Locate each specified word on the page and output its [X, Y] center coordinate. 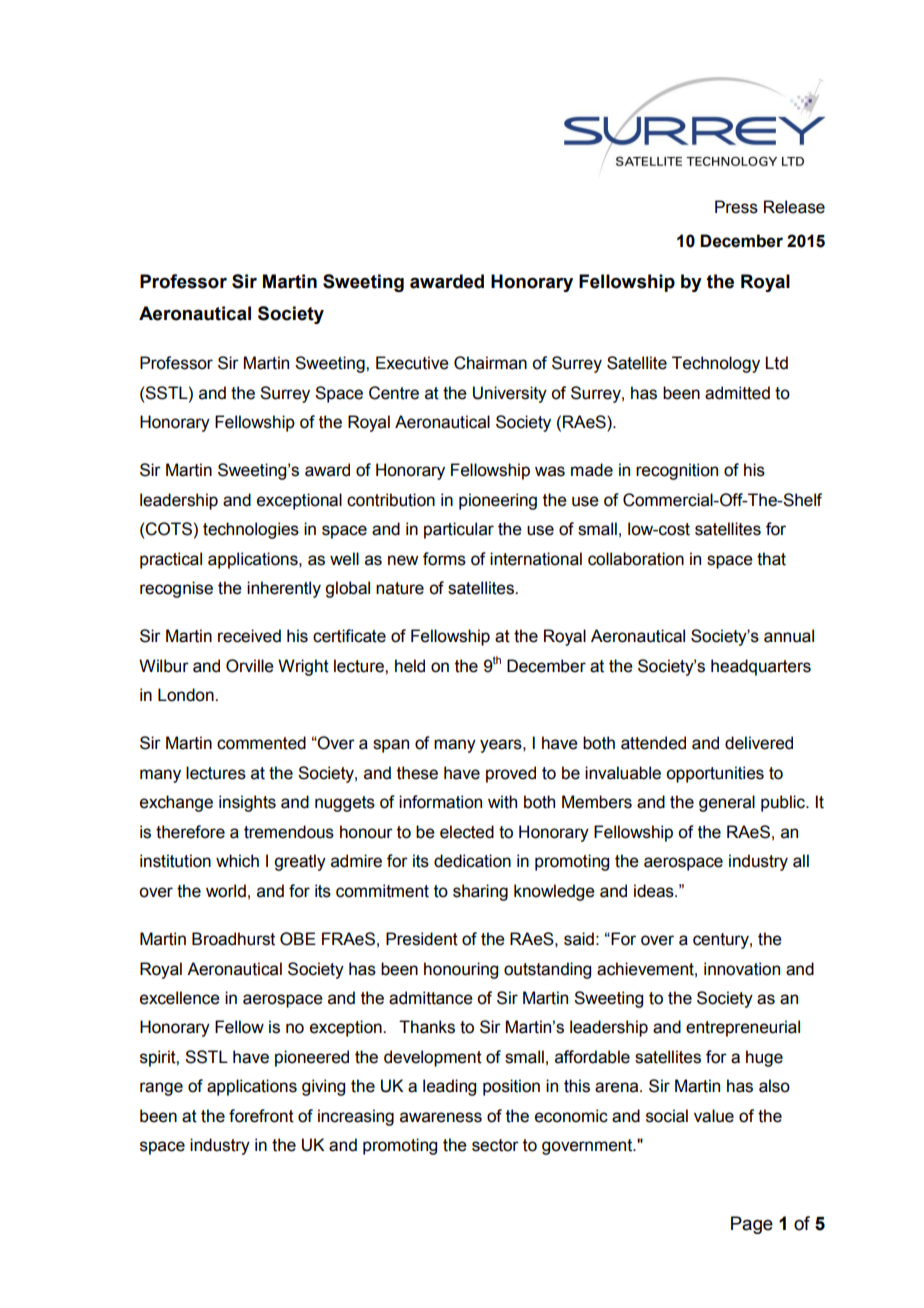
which [237, 861]
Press [736, 207]
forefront [261, 1116]
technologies [251, 530]
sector [495, 1145]
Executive [412, 363]
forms [444, 559]
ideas [655, 891]
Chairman [490, 363]
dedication [472, 861]
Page [752, 1225]
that [771, 559]
